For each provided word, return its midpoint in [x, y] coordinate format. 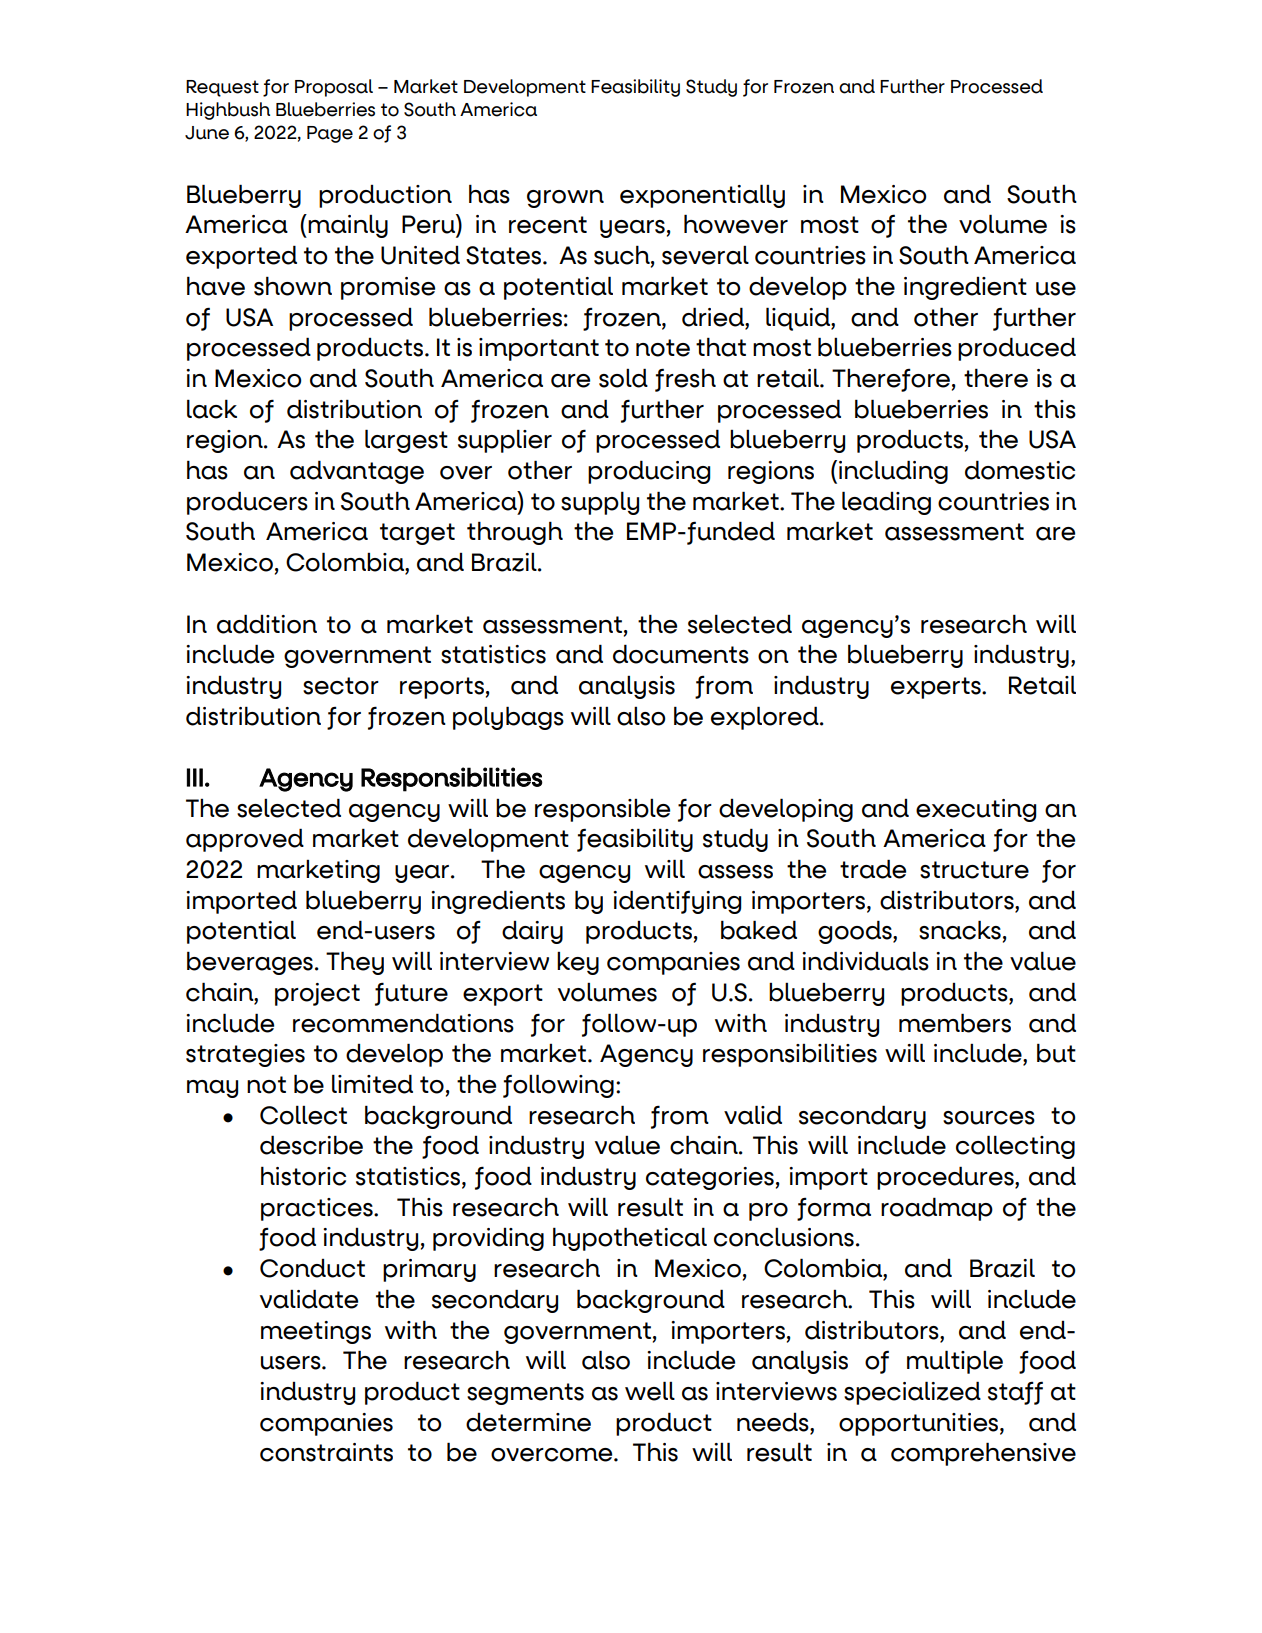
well [650, 1391]
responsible [602, 810]
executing [976, 810]
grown [565, 199]
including [893, 472]
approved [245, 840]
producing [649, 472]
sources [989, 1118]
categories [710, 1178]
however [736, 224]
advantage [357, 472]
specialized [912, 1393]
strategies [245, 1055]
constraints [326, 1452]
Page [330, 134]
